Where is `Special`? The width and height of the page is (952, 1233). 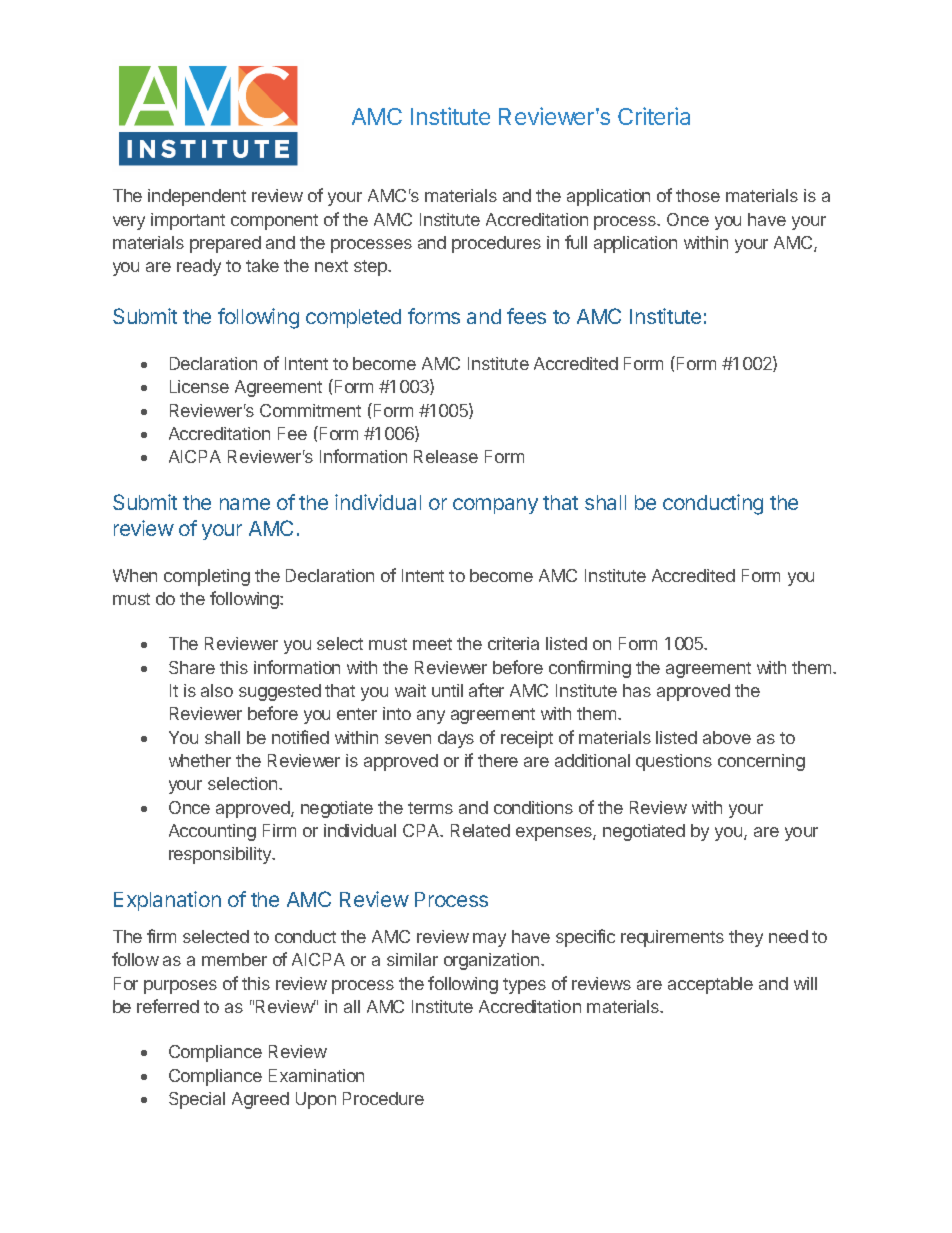
Special is located at coordinates (197, 1100).
